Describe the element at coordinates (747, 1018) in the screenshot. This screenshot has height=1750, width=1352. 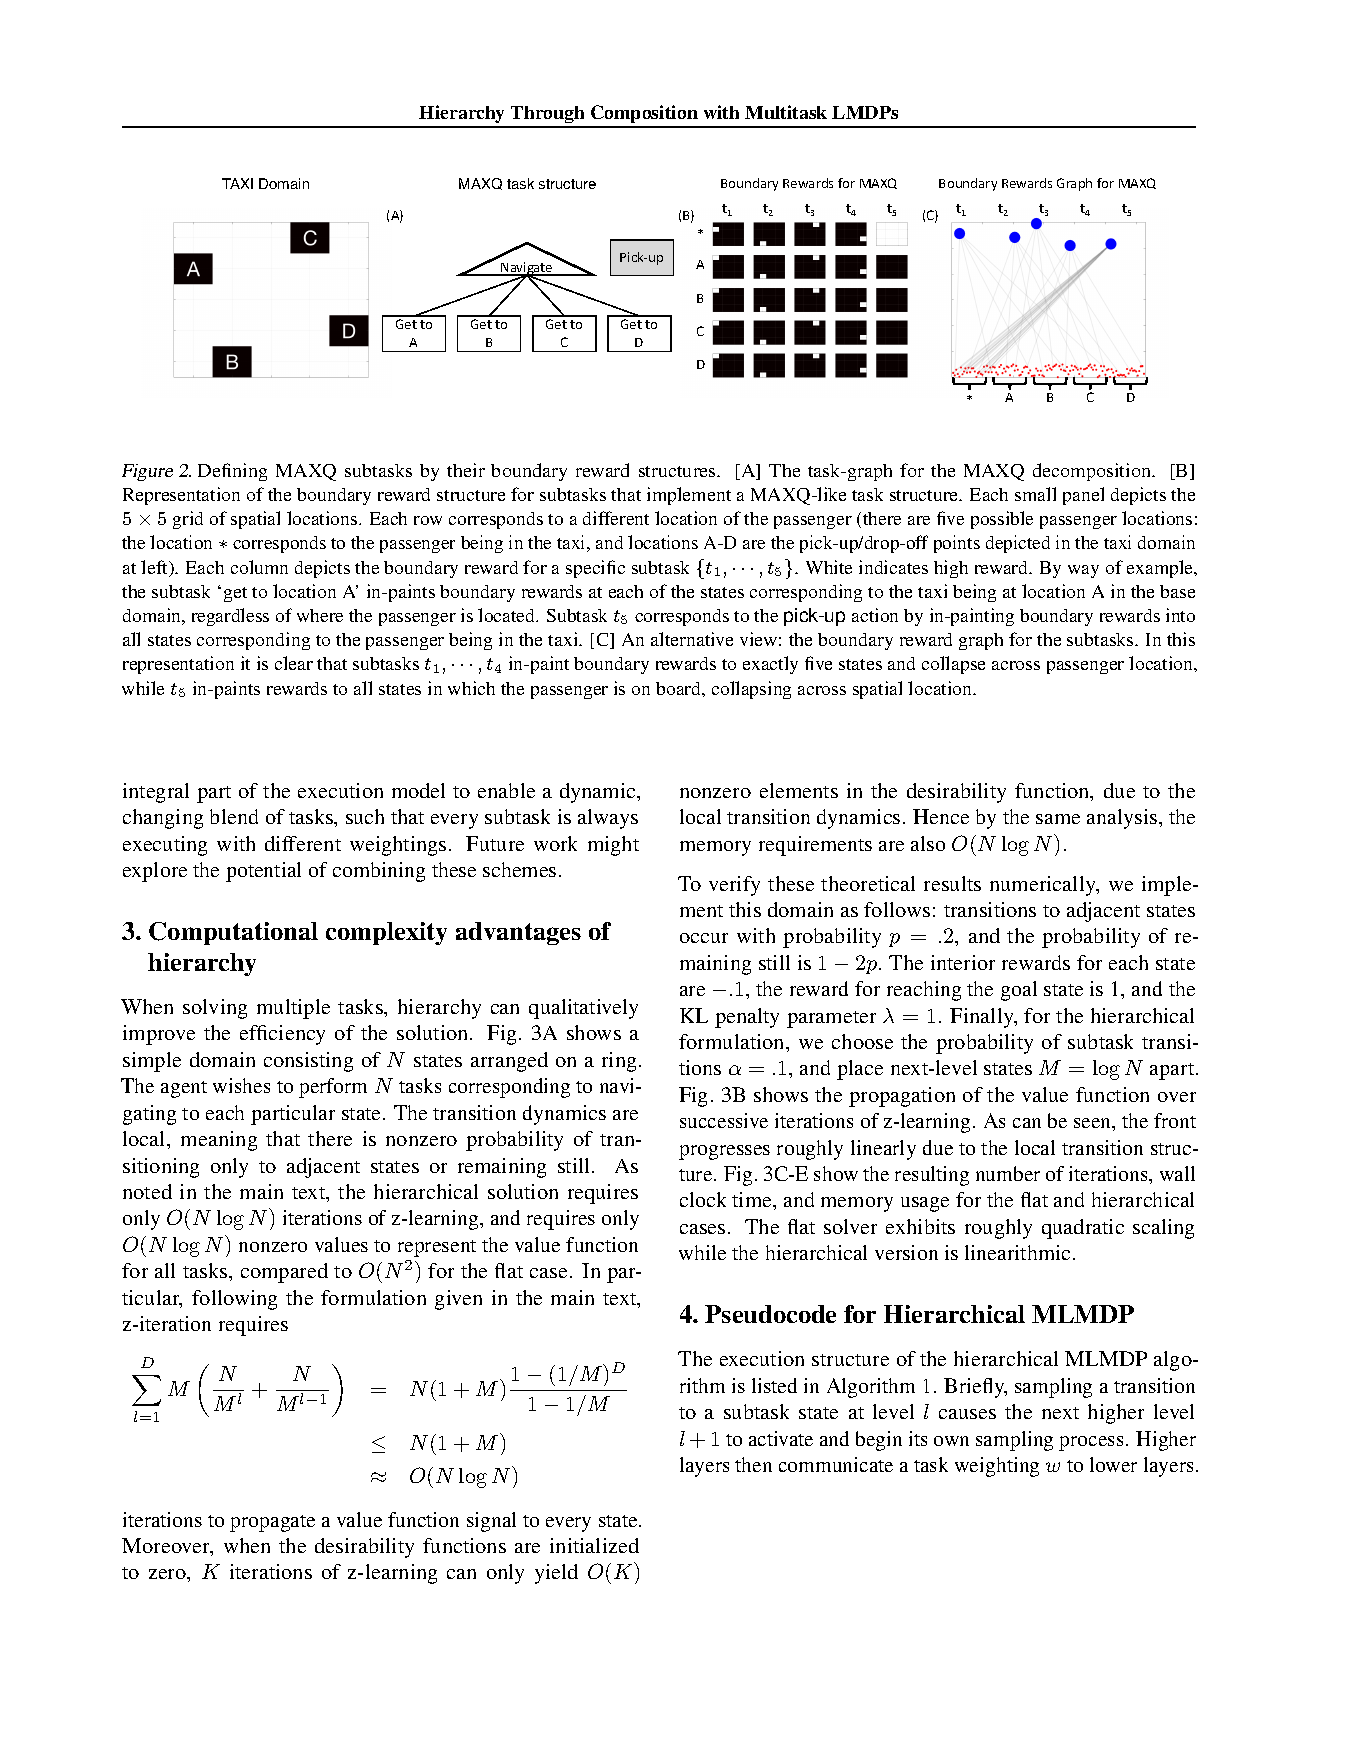
I see `penalty` at that location.
